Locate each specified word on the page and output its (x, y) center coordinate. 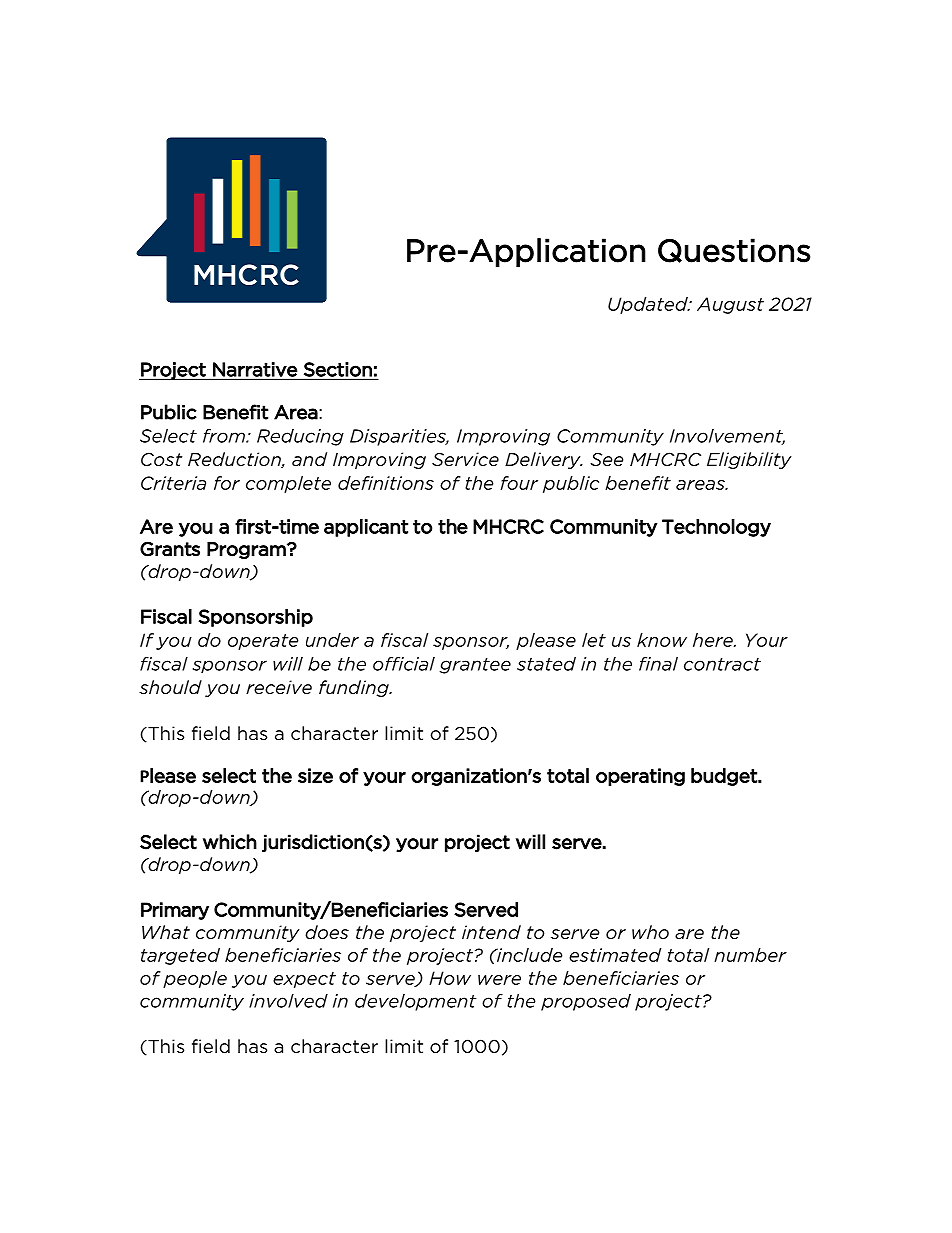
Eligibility (749, 460)
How (450, 978)
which (230, 842)
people (195, 979)
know (662, 640)
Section (338, 370)
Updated (649, 305)
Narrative (255, 370)
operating (640, 777)
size (315, 775)
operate (263, 642)
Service (465, 459)
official (404, 664)
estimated (615, 955)
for (227, 483)
